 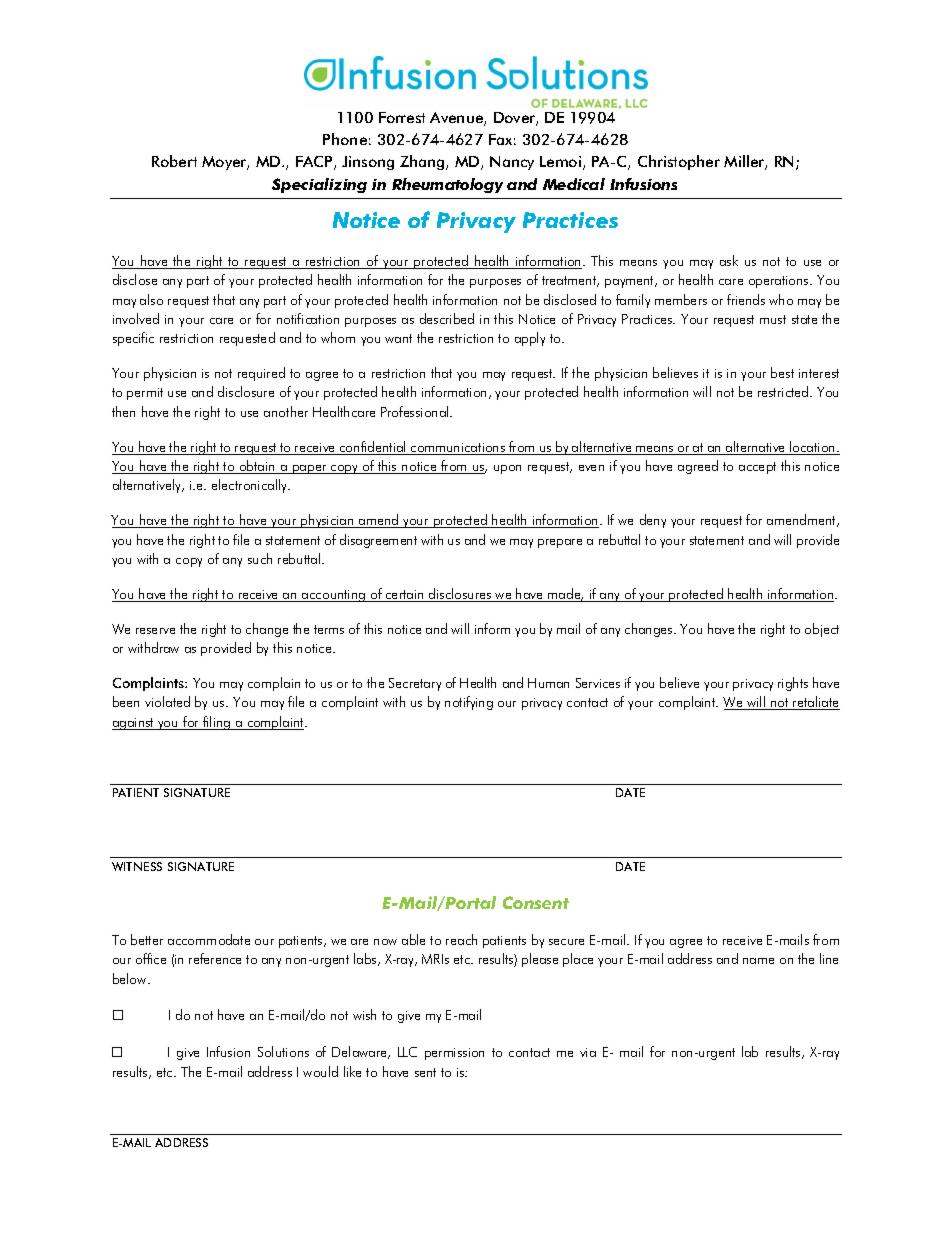 I want to click on Christopher, so click(x=679, y=162).
